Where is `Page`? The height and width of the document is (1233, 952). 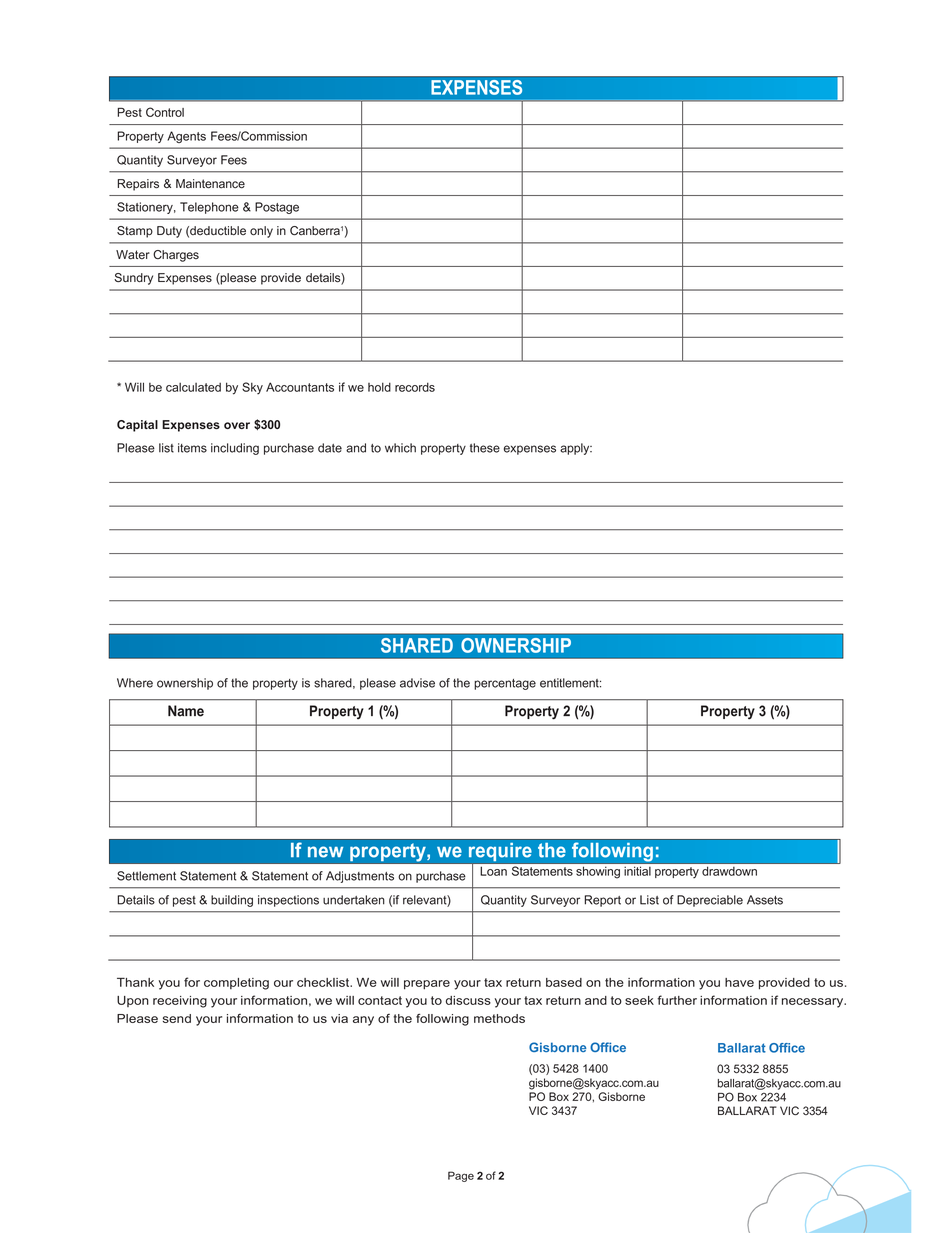
Page is located at coordinates (461, 1176).
